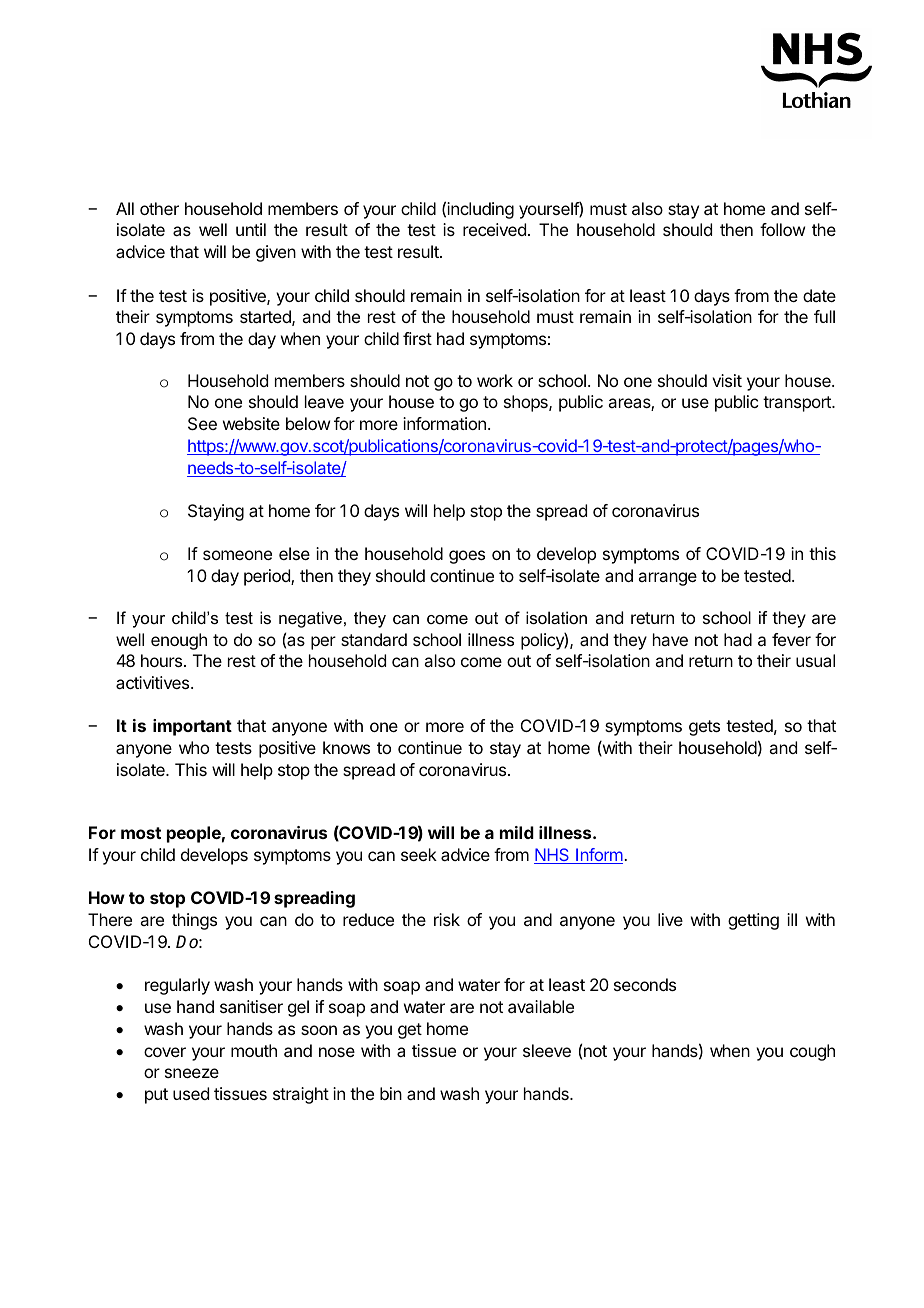 The height and width of the document is (1308, 924). Describe the element at coordinates (192, 1073) in the document. I see `sneeze` at that location.
